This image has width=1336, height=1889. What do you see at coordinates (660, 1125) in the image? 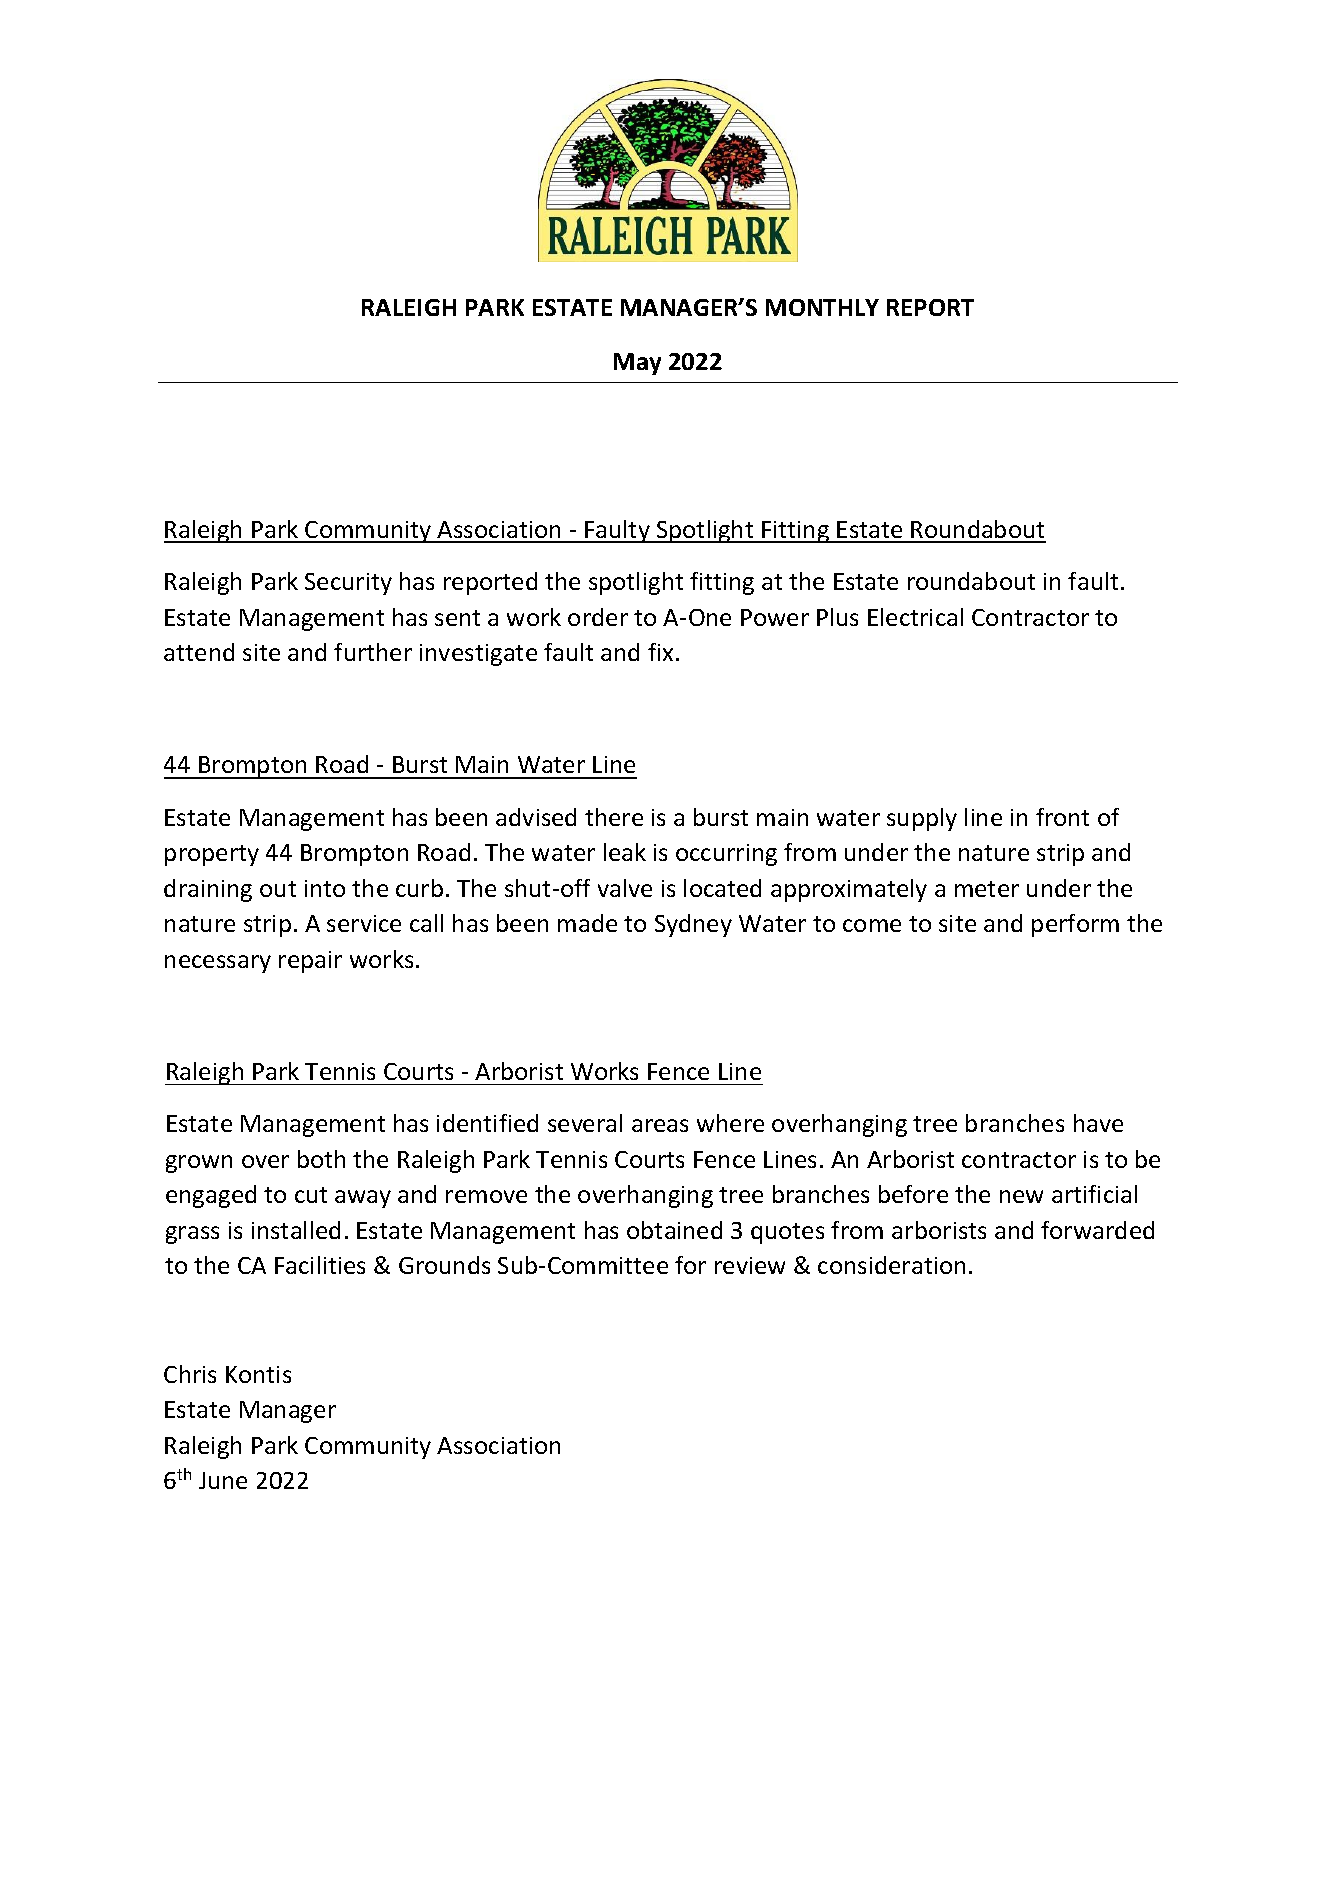
I see `areas` at bounding box center [660, 1125].
